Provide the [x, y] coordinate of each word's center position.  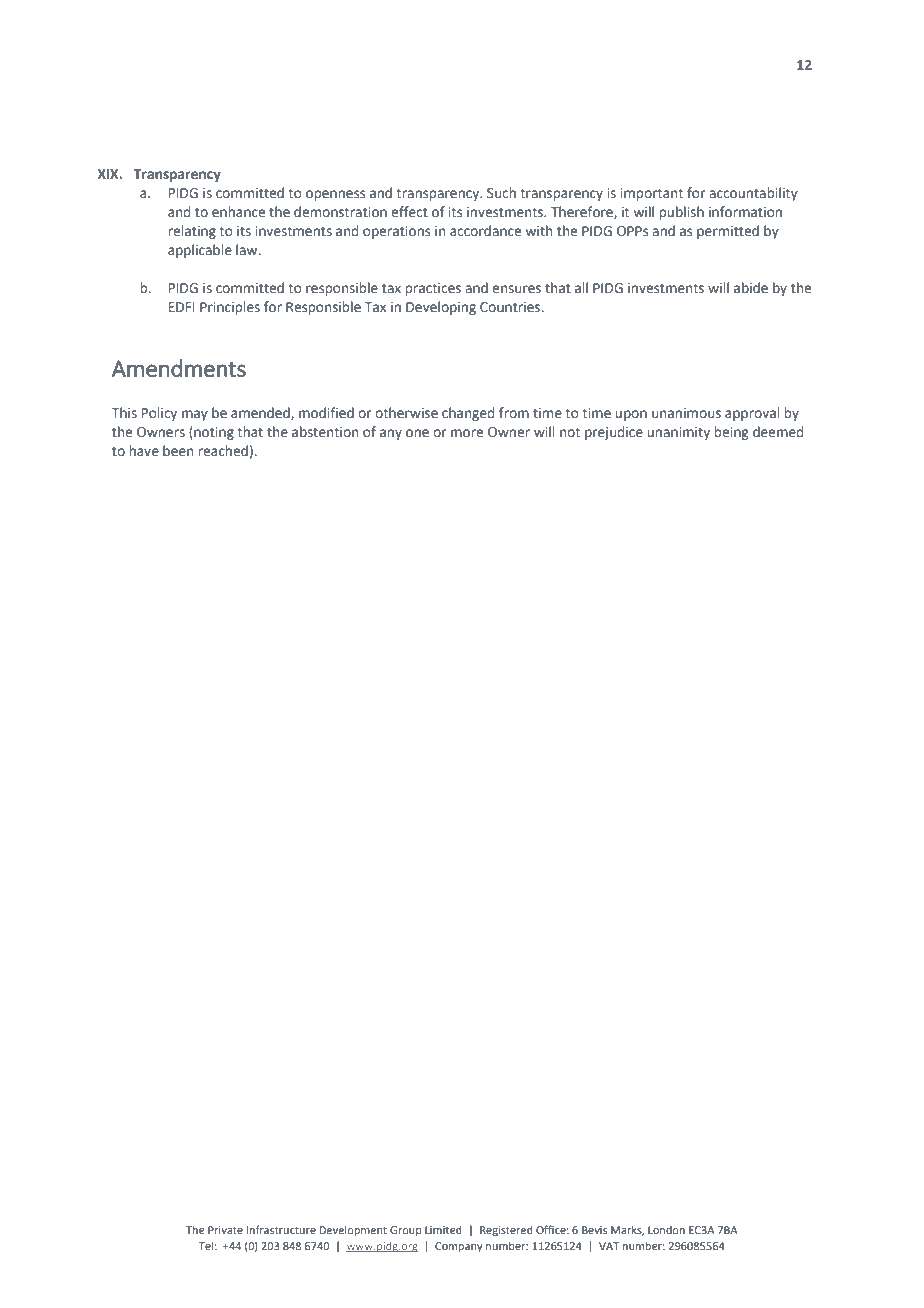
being [731, 433]
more [467, 433]
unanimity [678, 433]
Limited [443, 1230]
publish [681, 213]
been [178, 451]
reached [223, 451]
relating [192, 232]
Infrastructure [281, 1229]
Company [459, 1247]
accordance [485, 231]
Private [225, 1230]
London [666, 1230]
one [417, 433]
